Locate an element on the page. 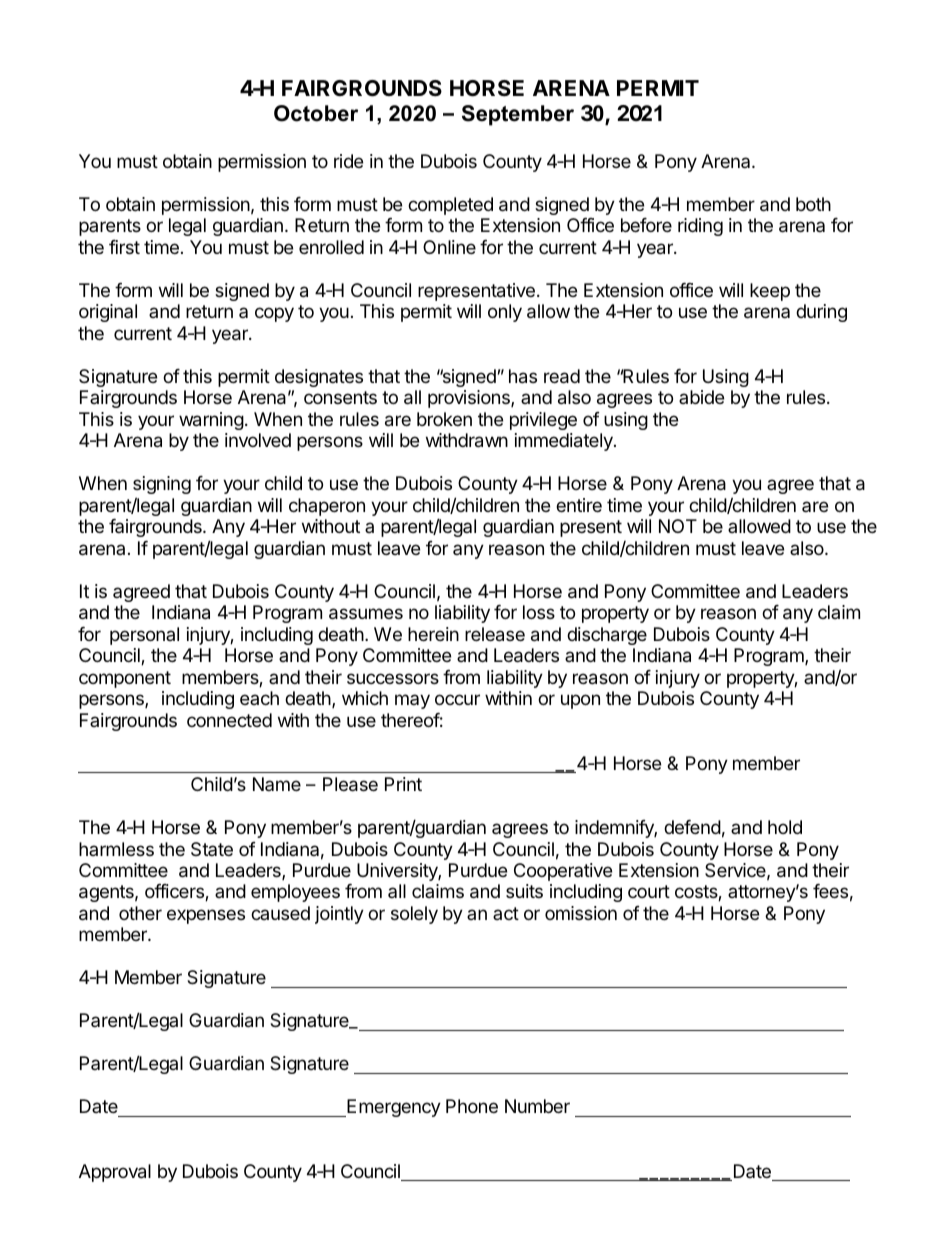 The width and height of the document is (952, 1233). Number is located at coordinates (537, 1106).
